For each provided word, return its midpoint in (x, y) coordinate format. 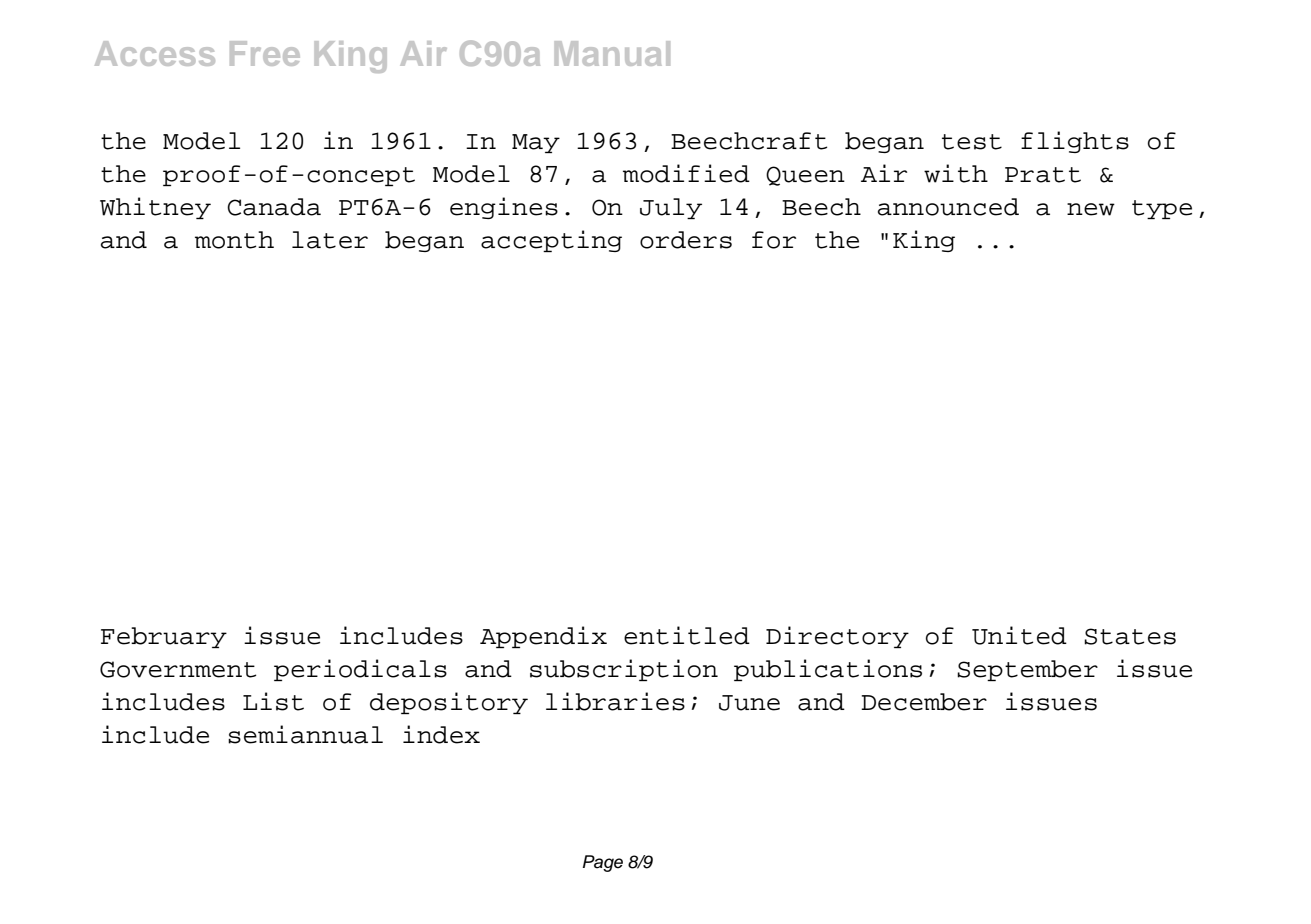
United (1019, 635)
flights (1075, 142)
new (1091, 209)
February (164, 637)
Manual (612, 53)
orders (686, 240)
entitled (687, 635)
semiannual (305, 734)
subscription (624, 670)
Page (603, 863)
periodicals (360, 670)
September (1027, 670)
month (234, 240)
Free (265, 53)
